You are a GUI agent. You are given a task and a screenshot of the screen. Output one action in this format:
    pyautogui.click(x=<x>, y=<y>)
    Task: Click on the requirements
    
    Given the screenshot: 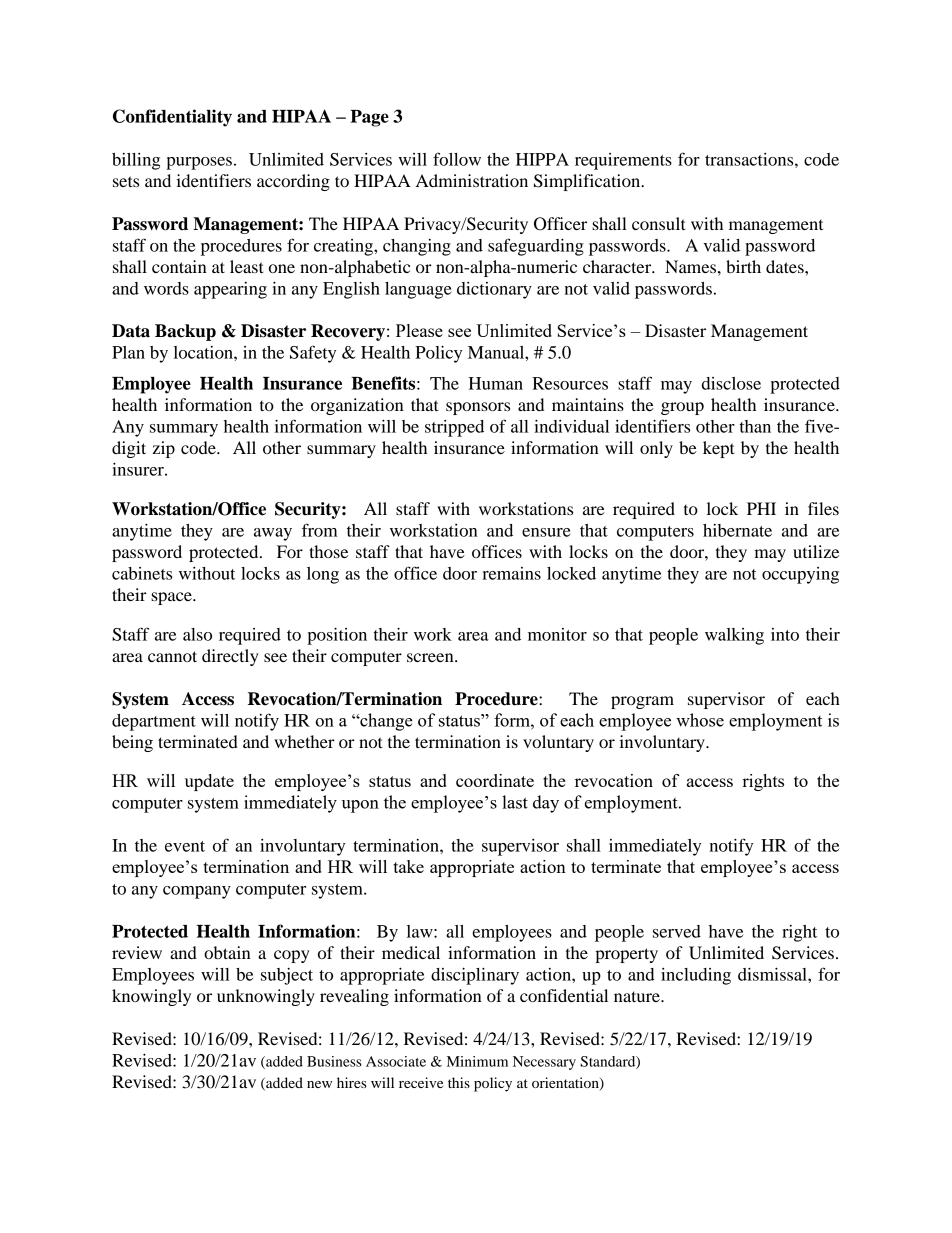 What is the action you would take?
    pyautogui.click(x=623, y=161)
